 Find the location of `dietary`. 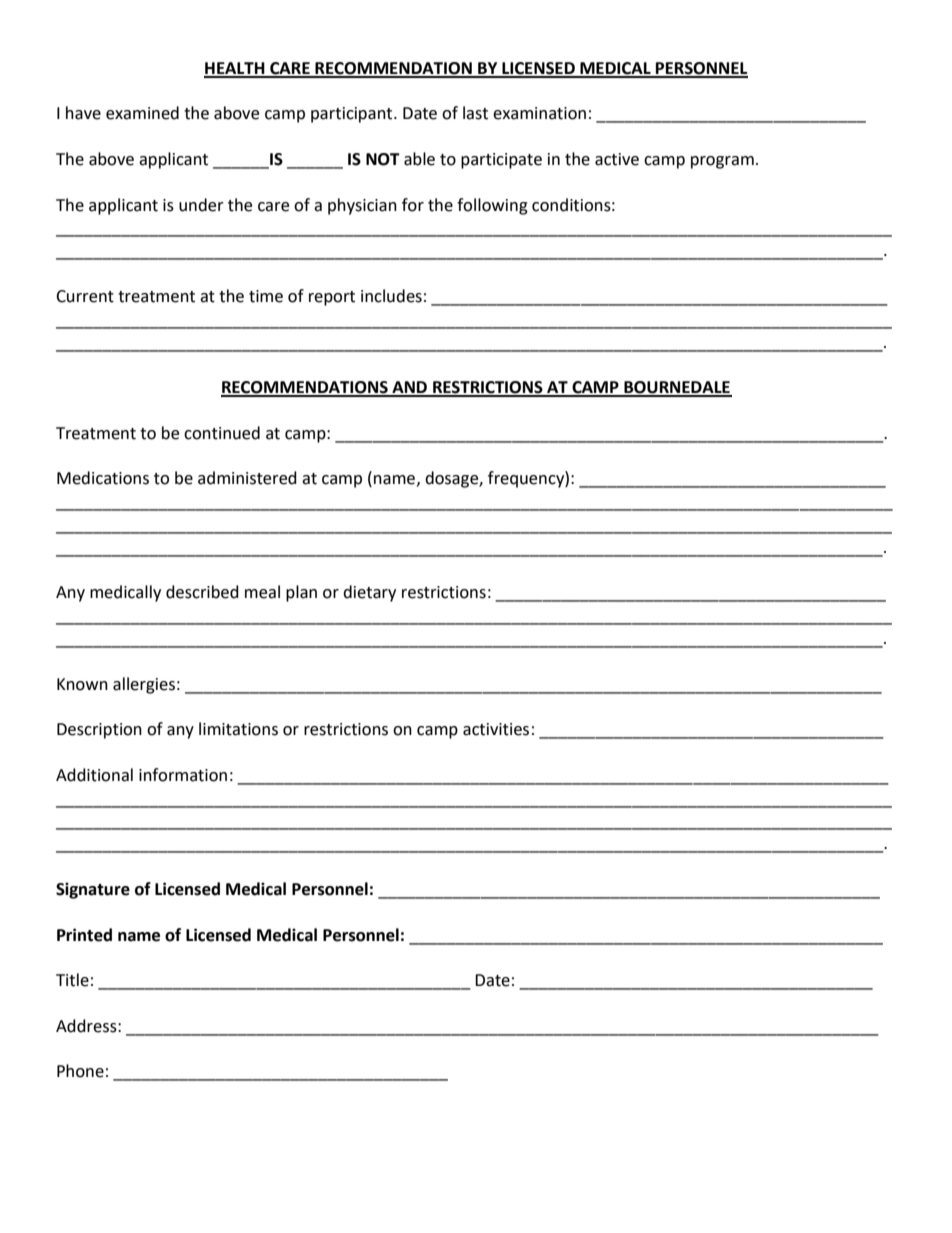

dietary is located at coordinates (369, 593).
